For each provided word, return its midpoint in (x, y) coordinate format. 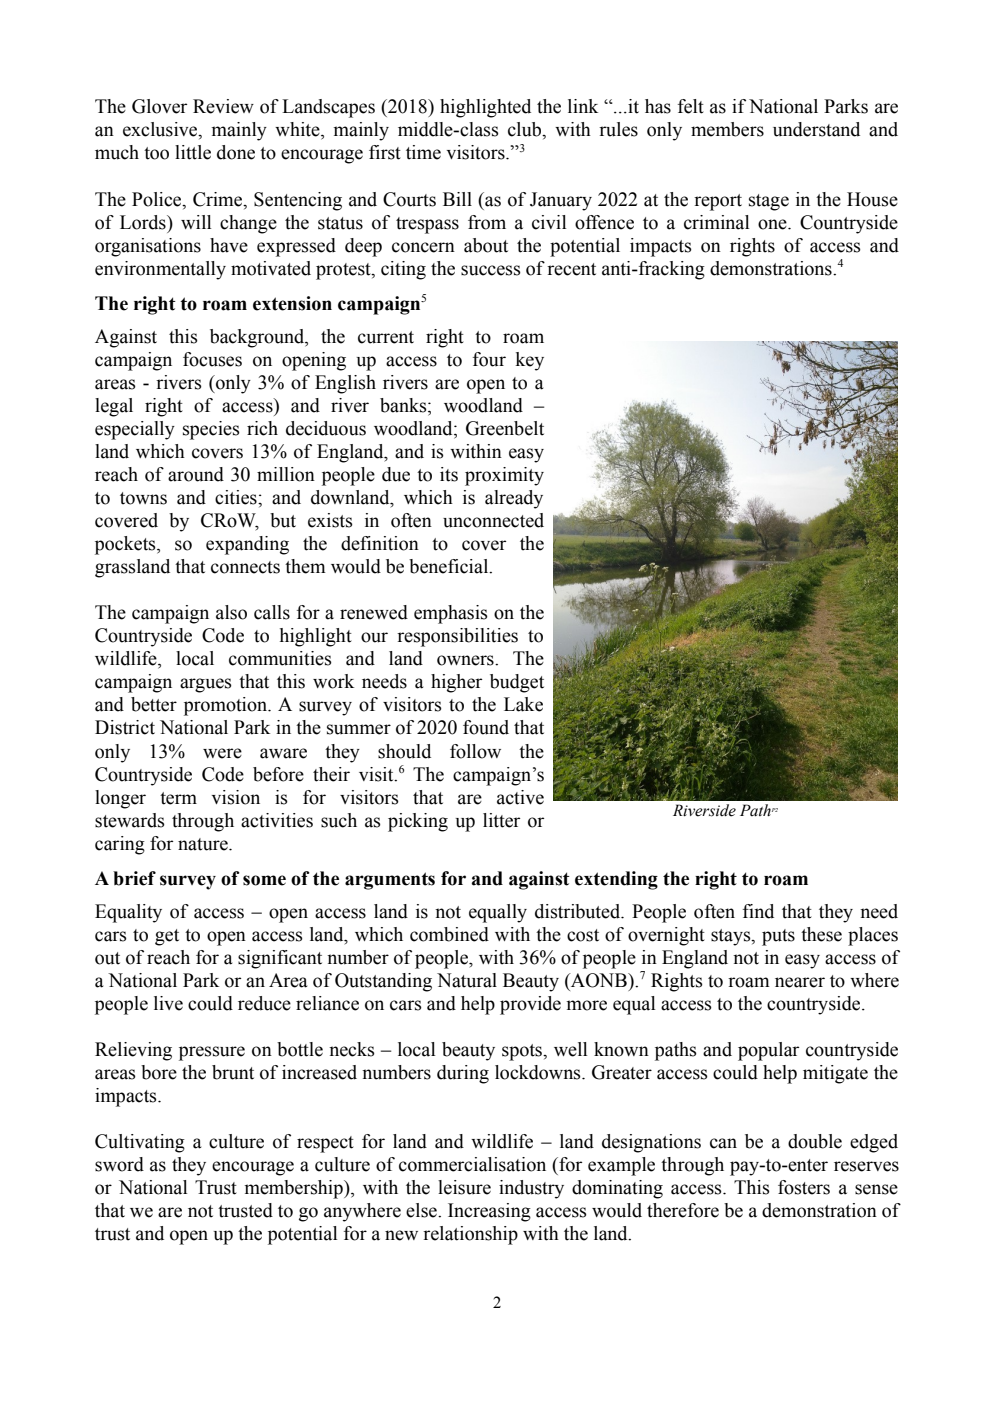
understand (816, 129)
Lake (523, 704)
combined (449, 934)
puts (778, 937)
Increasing (489, 1212)
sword (119, 1164)
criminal (716, 222)
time (423, 152)
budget (517, 683)
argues (206, 685)
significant (280, 959)
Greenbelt (505, 428)
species (211, 430)
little (193, 152)
